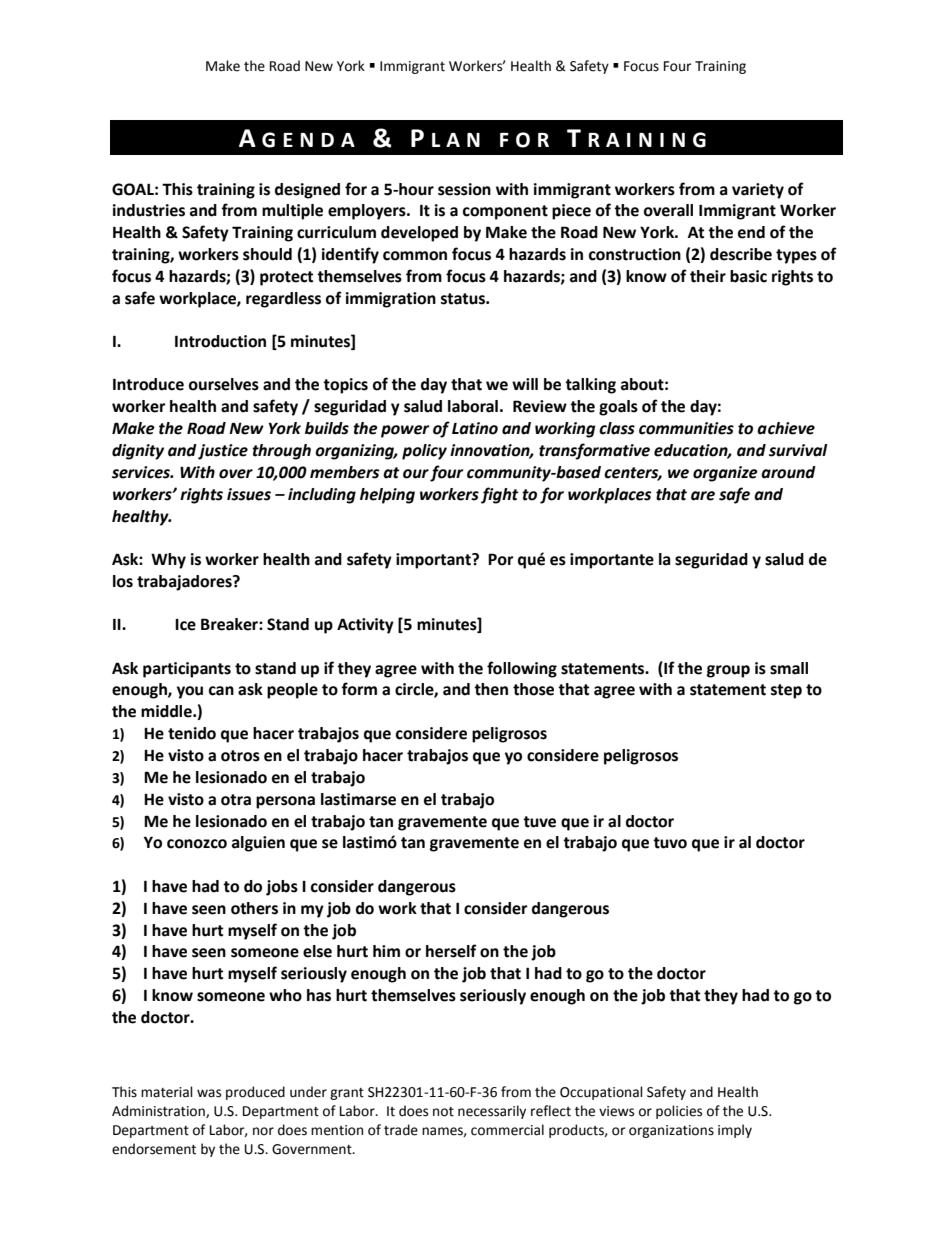 This screenshot has width=952, height=1233. Describe the element at coordinates (149, 210) in the screenshot. I see `industries` at that location.
